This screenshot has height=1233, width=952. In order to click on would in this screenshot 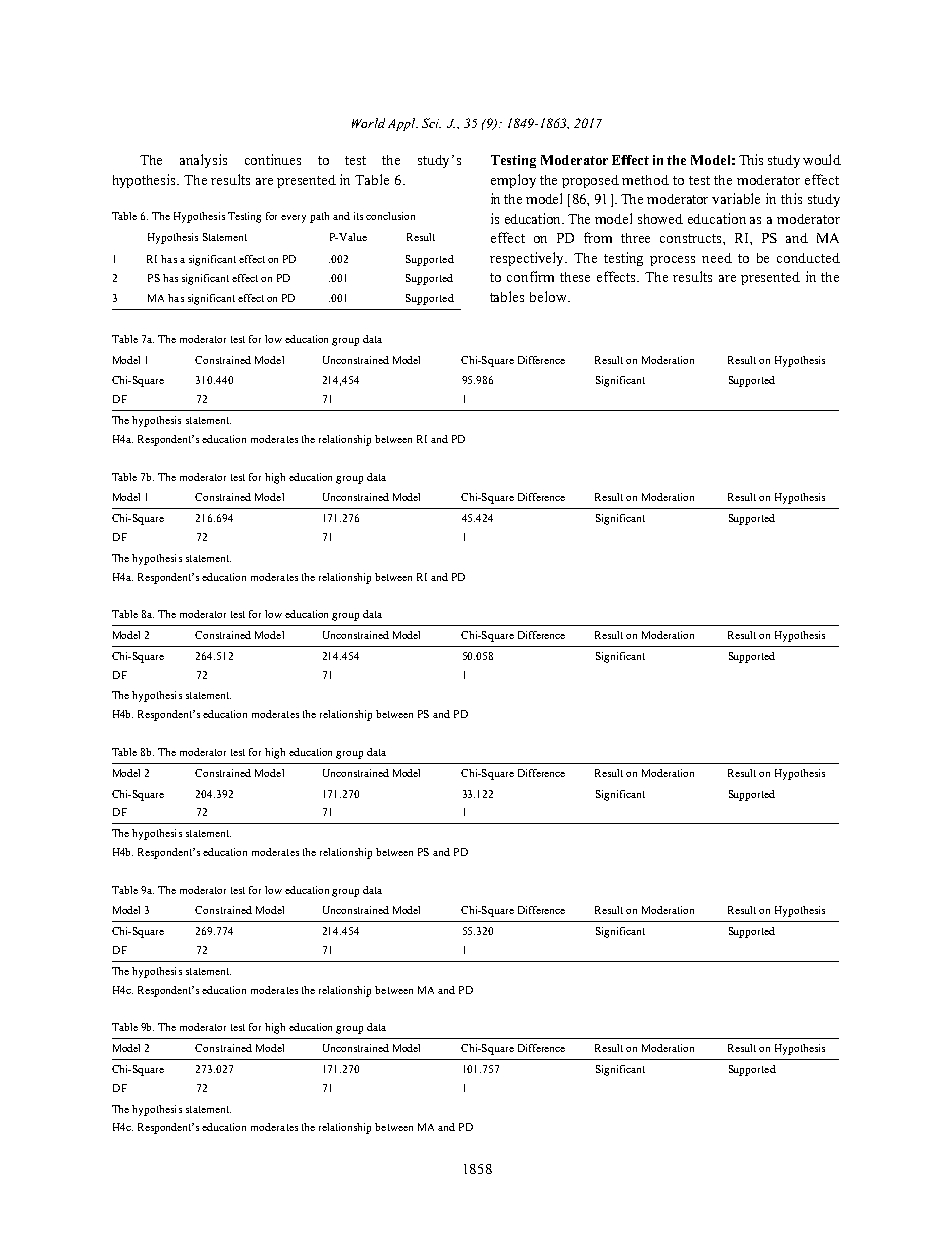, I will do `click(822, 159)`.
